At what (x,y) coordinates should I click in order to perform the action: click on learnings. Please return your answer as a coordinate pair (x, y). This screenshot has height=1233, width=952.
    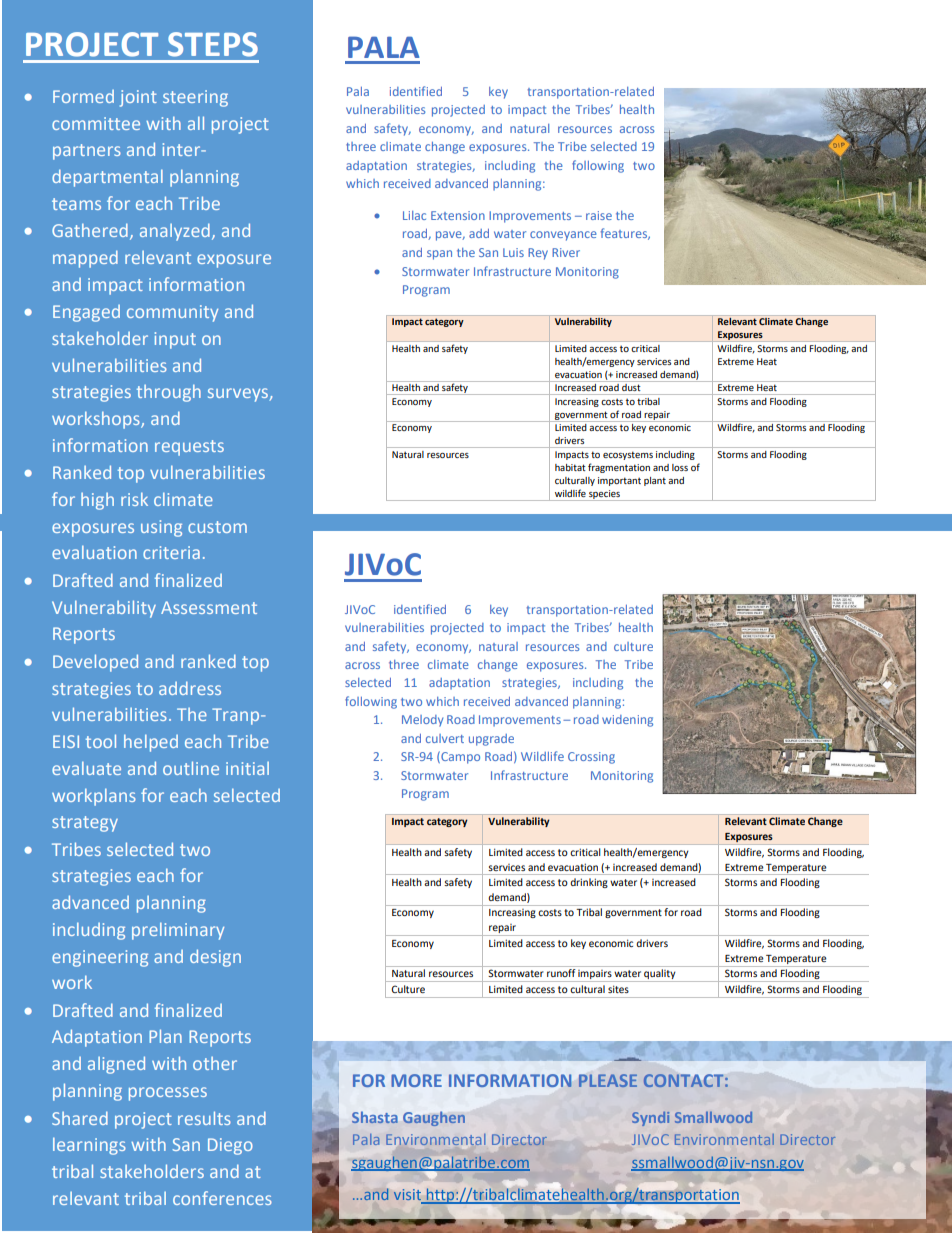
    Looking at the image, I should click on (89, 1146).
